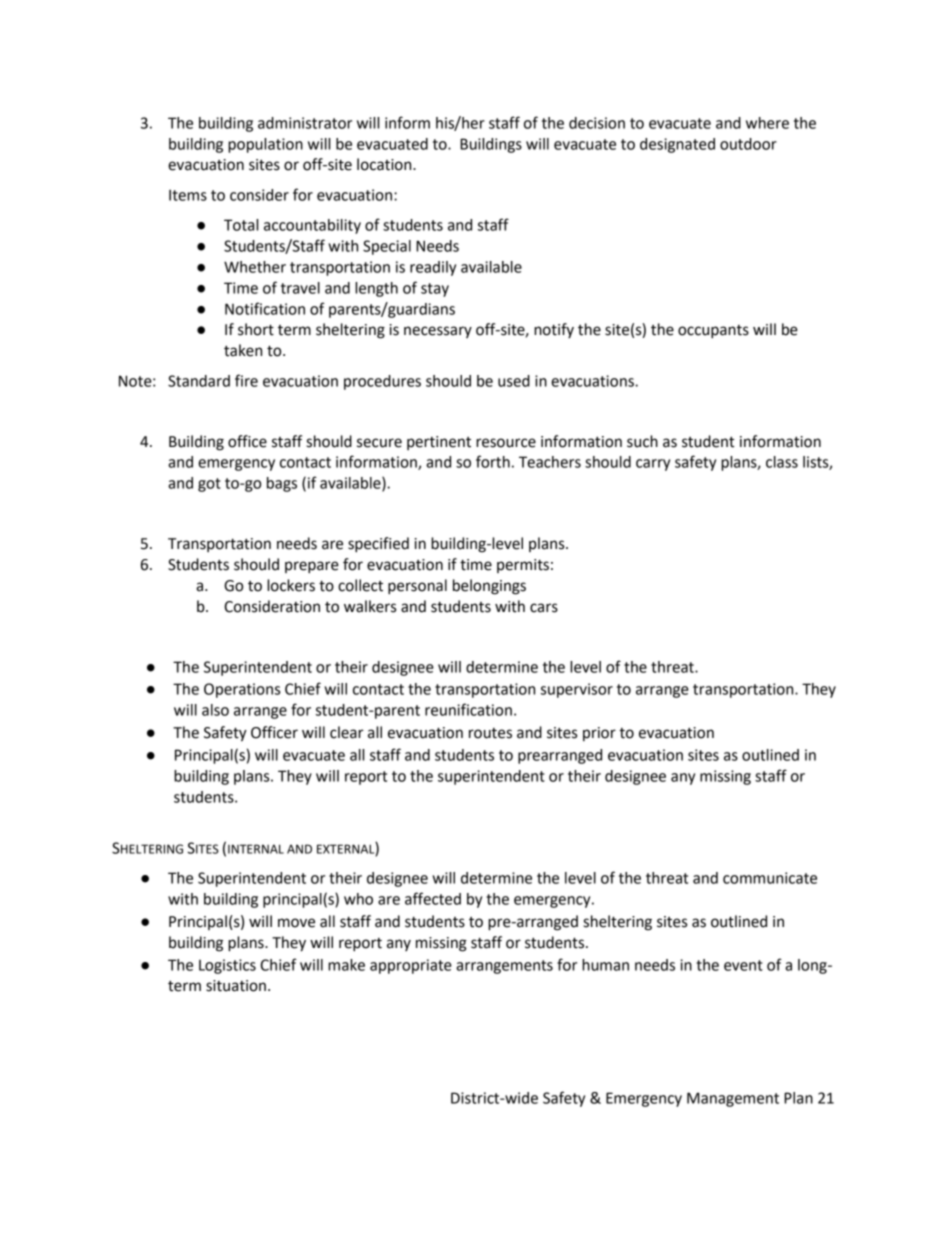 Image resolution: width=952 pixels, height=1233 pixels. What do you see at coordinates (544, 608) in the screenshot?
I see `cars` at bounding box center [544, 608].
